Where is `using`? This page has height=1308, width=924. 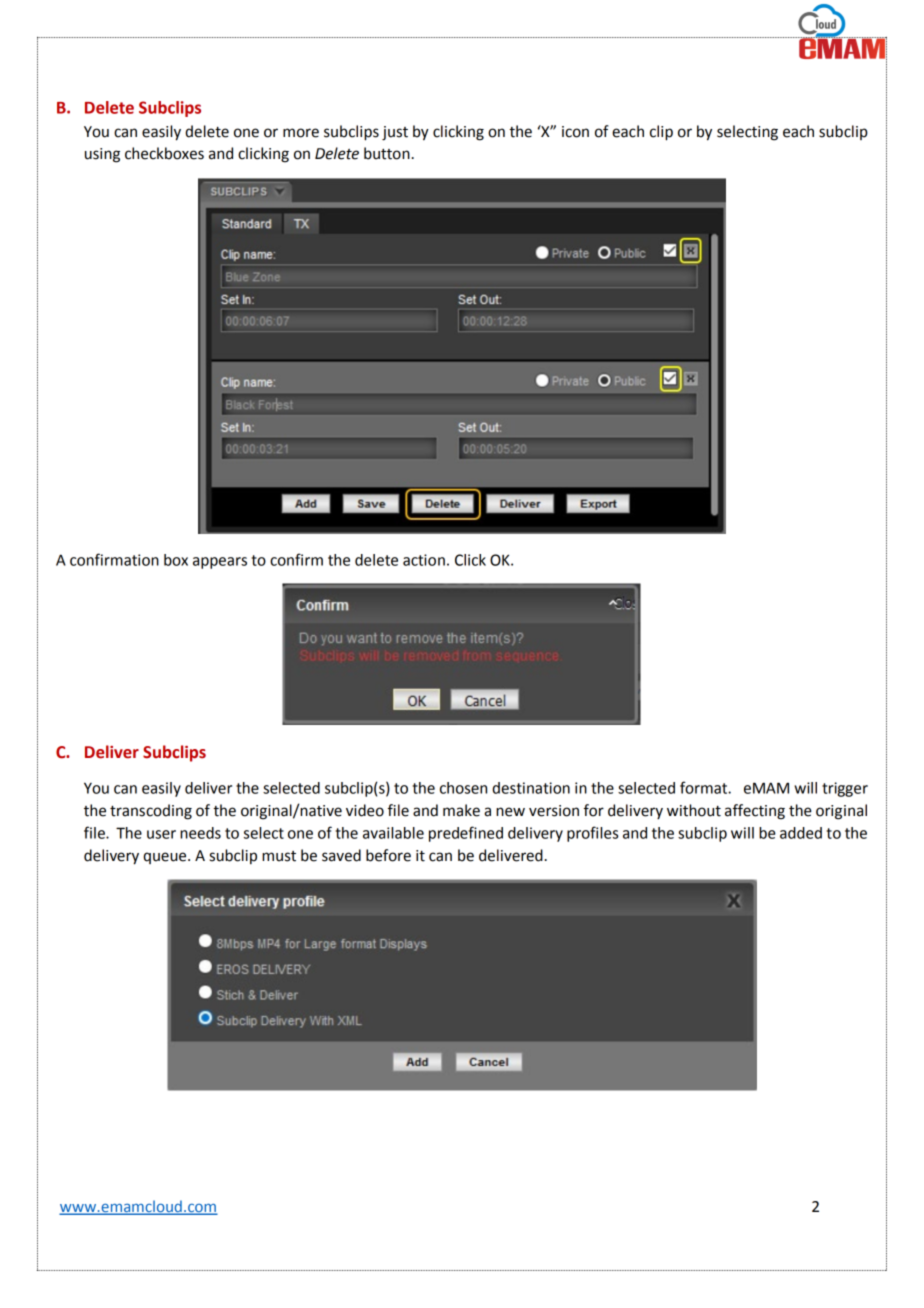
using is located at coordinates (102, 155).
